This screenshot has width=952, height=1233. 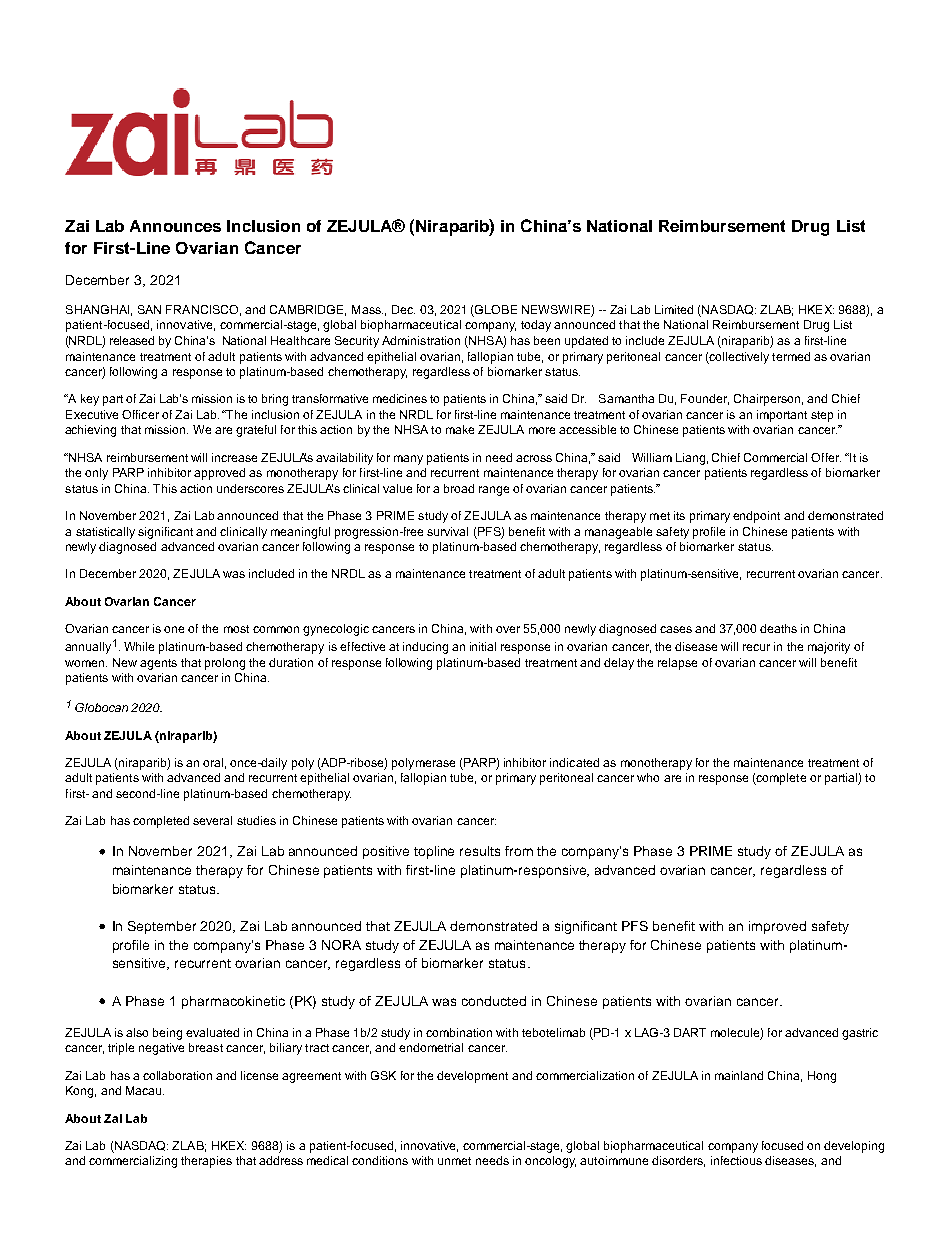 What do you see at coordinates (483, 646) in the screenshot?
I see `initial` at bounding box center [483, 646].
